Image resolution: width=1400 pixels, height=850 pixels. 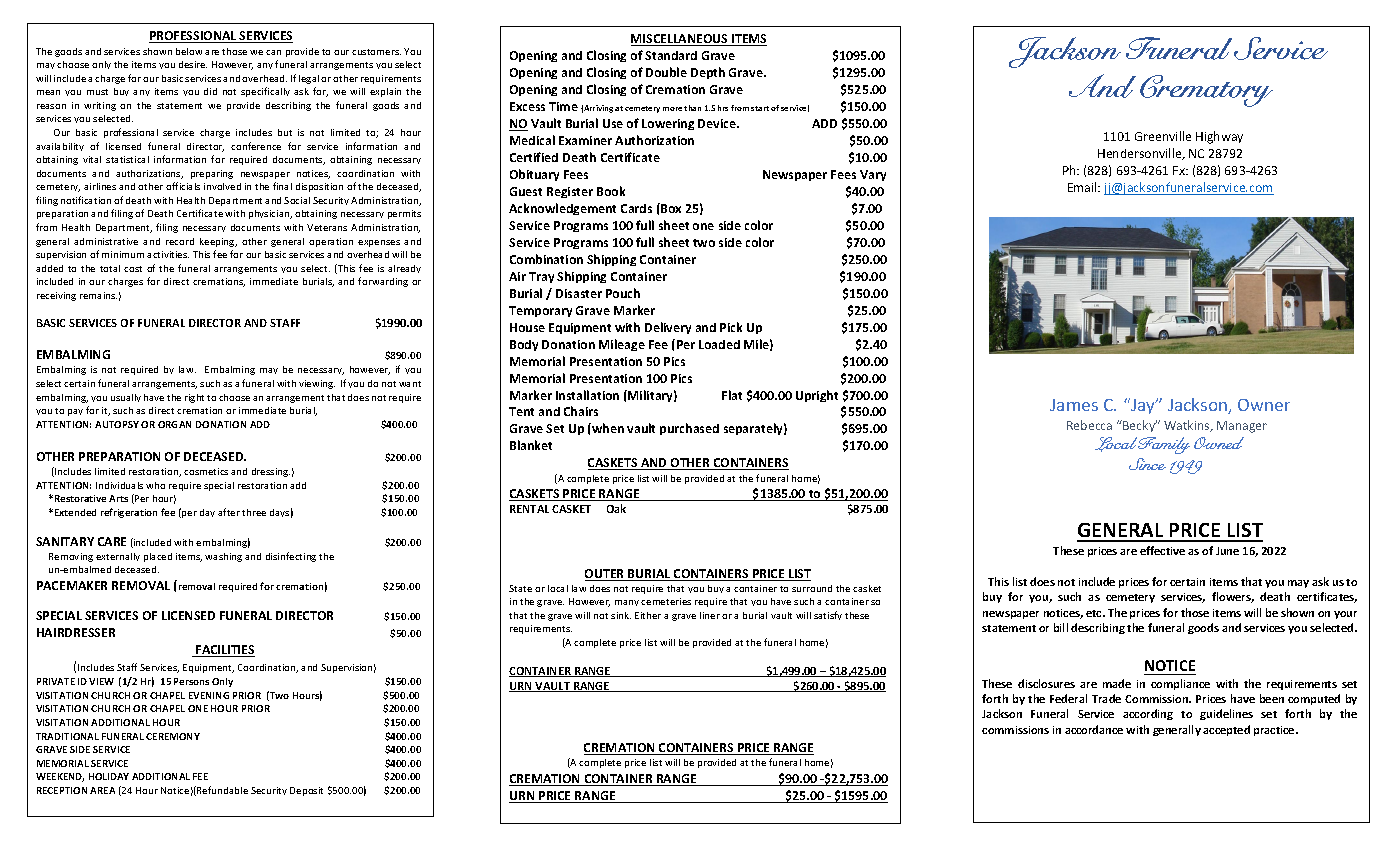 What do you see at coordinates (1226, 730) in the screenshot?
I see `accepted` at bounding box center [1226, 730].
